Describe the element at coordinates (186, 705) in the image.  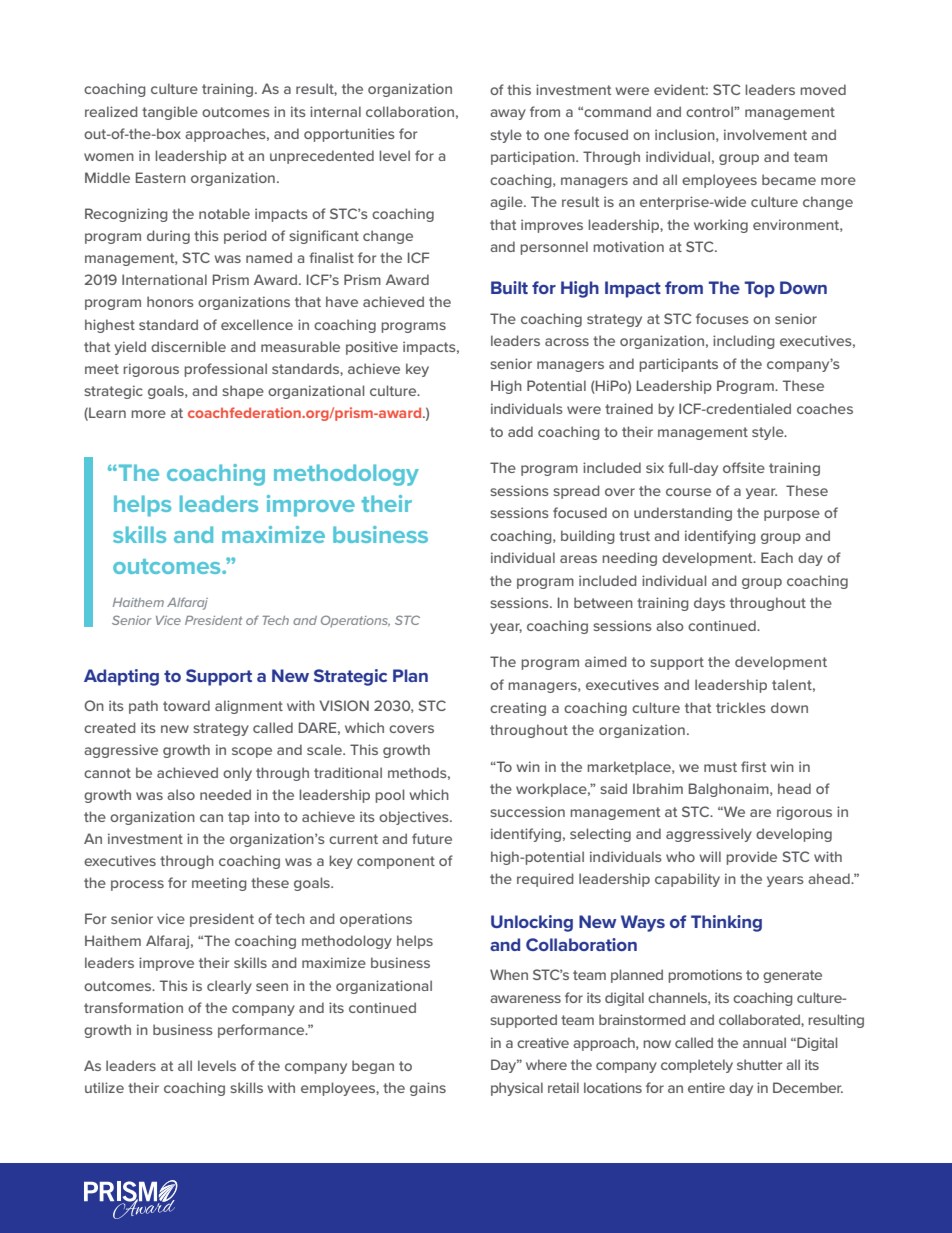
I see `toward` at that location.
